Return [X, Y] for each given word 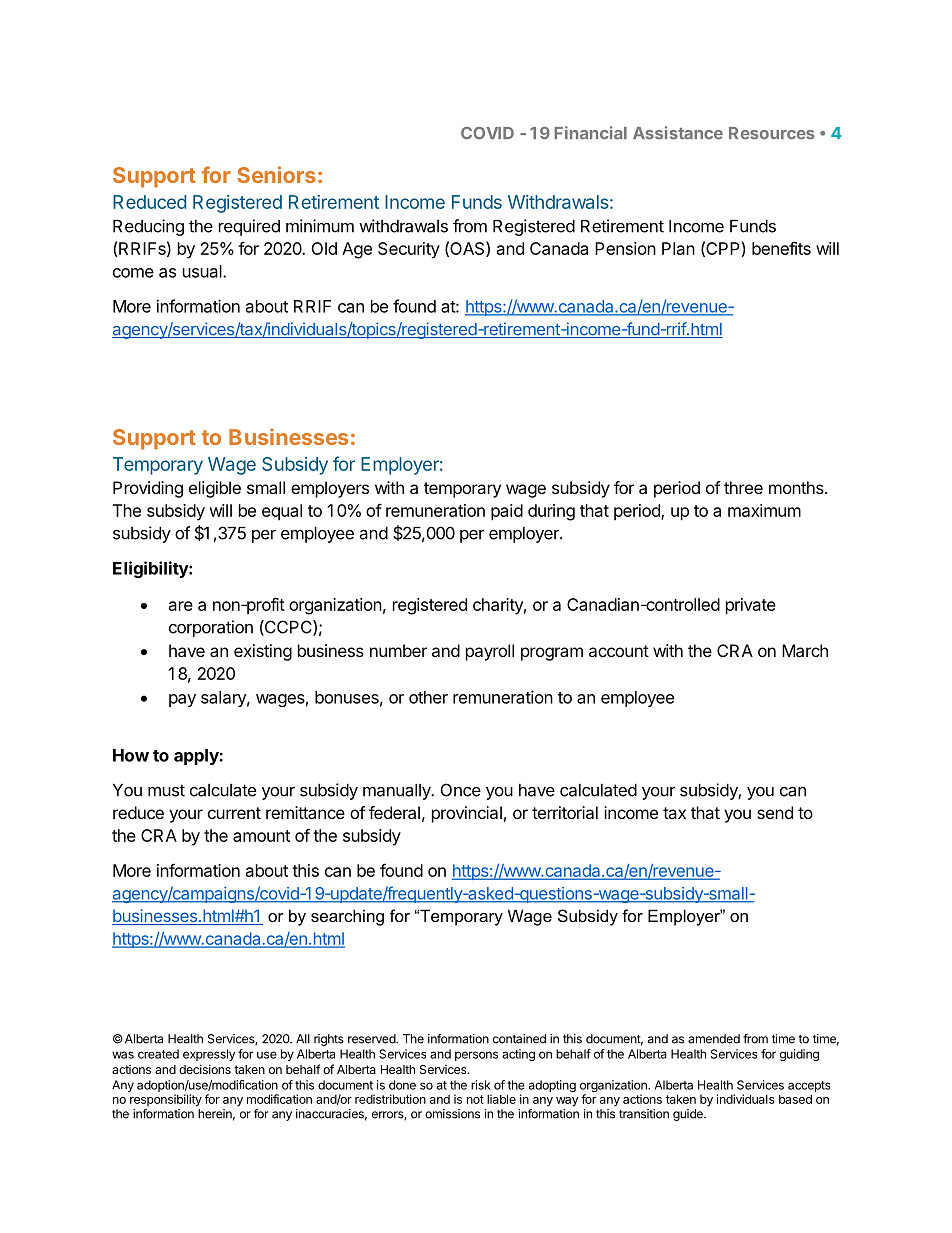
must [166, 790]
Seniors [276, 174]
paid [507, 512]
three [743, 487]
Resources [771, 133]
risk [481, 1085]
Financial [591, 133]
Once [461, 790]
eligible [215, 489]
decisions [205, 1069]
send [775, 812]
